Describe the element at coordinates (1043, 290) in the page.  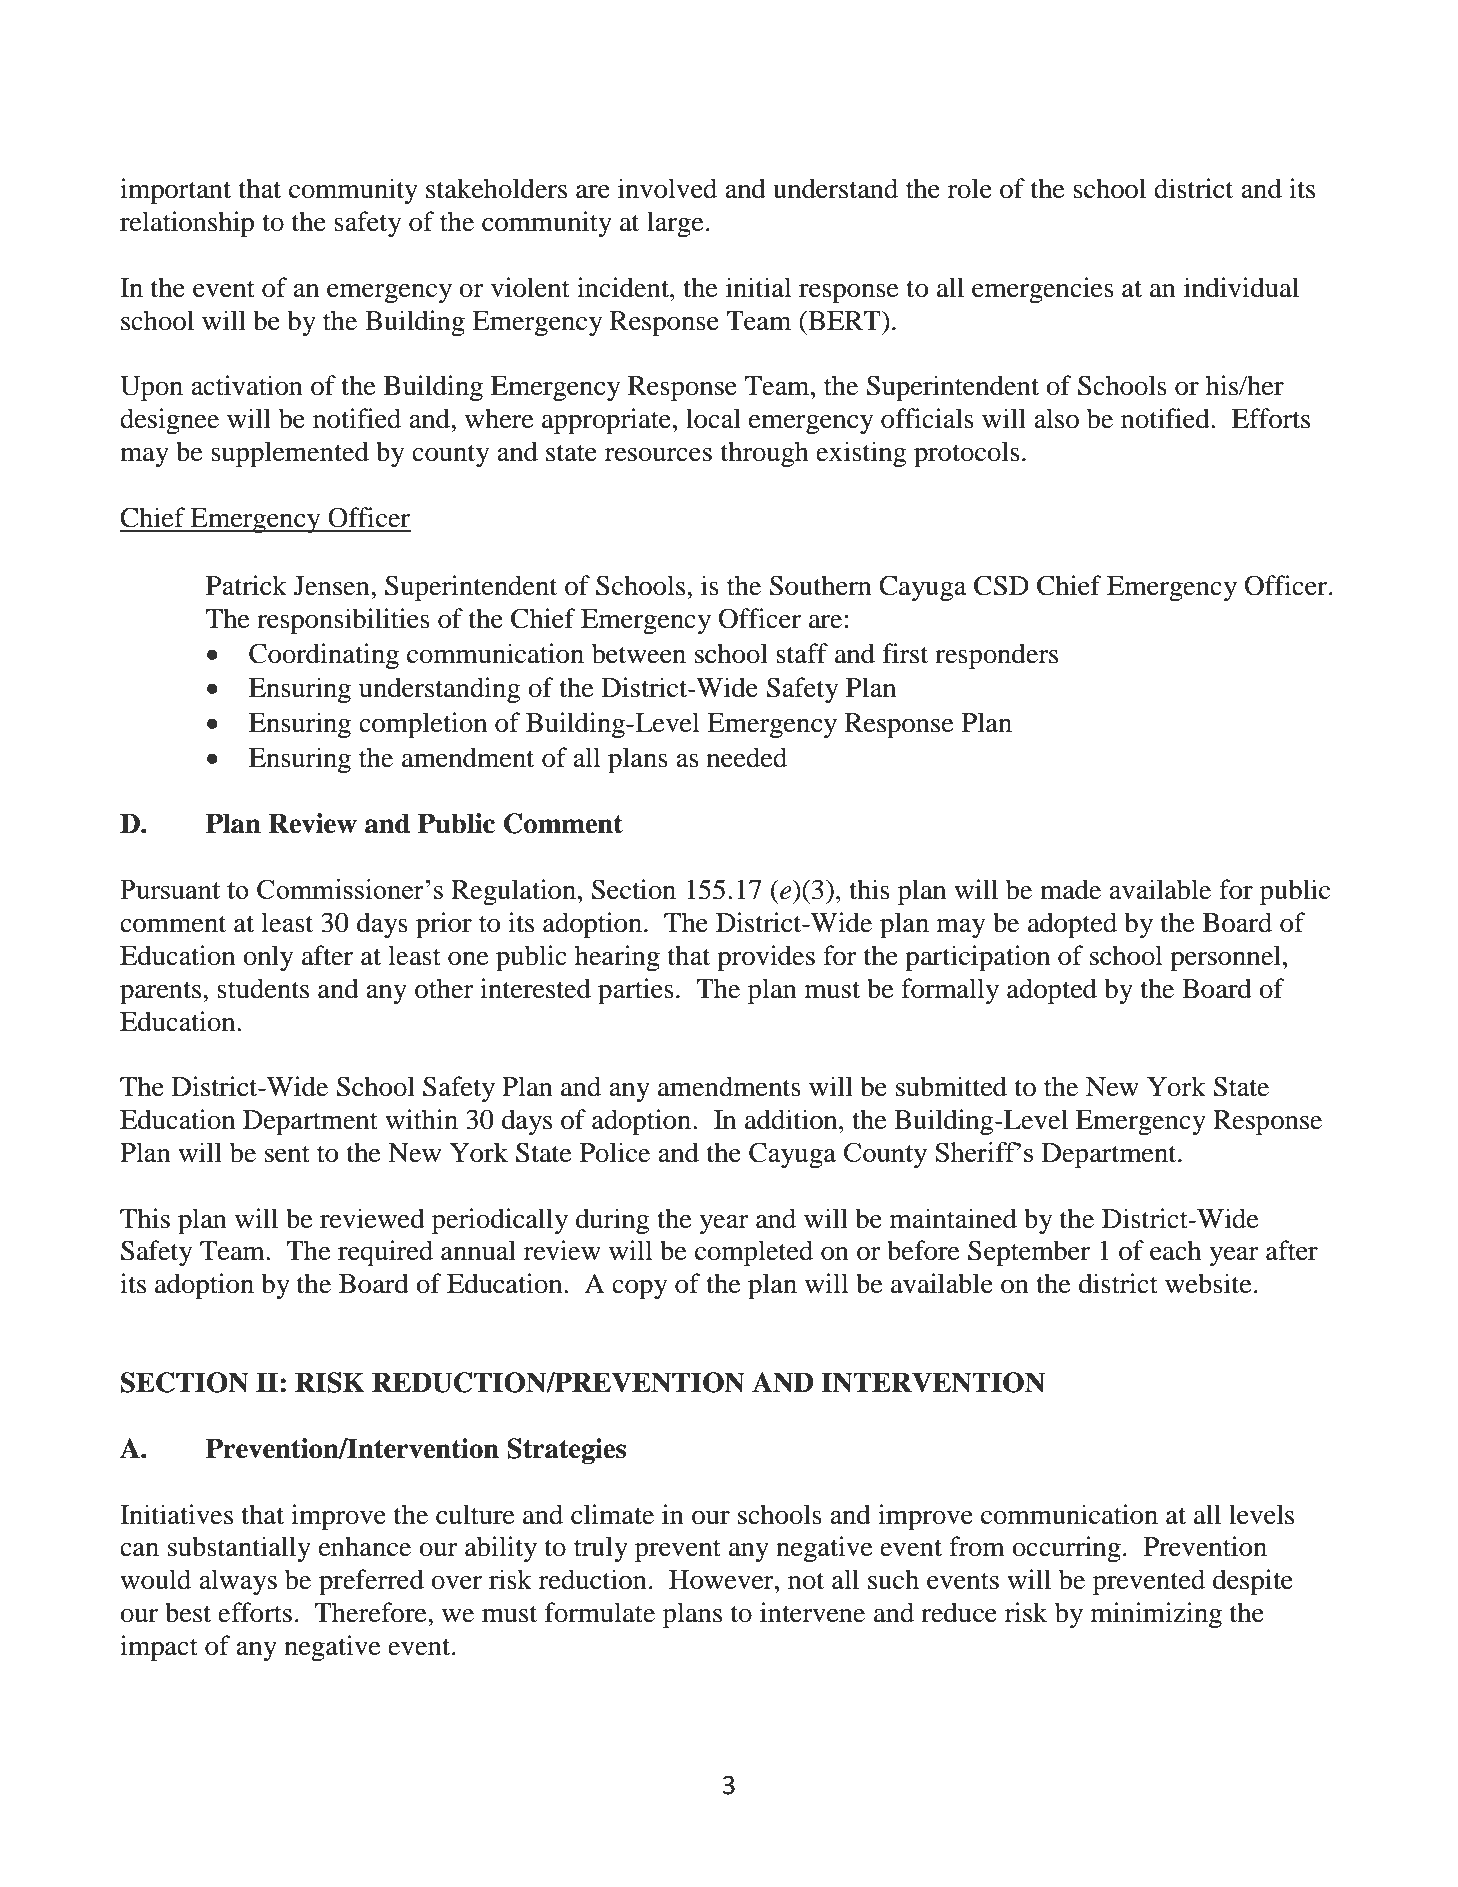
I see `emergencies` at that location.
